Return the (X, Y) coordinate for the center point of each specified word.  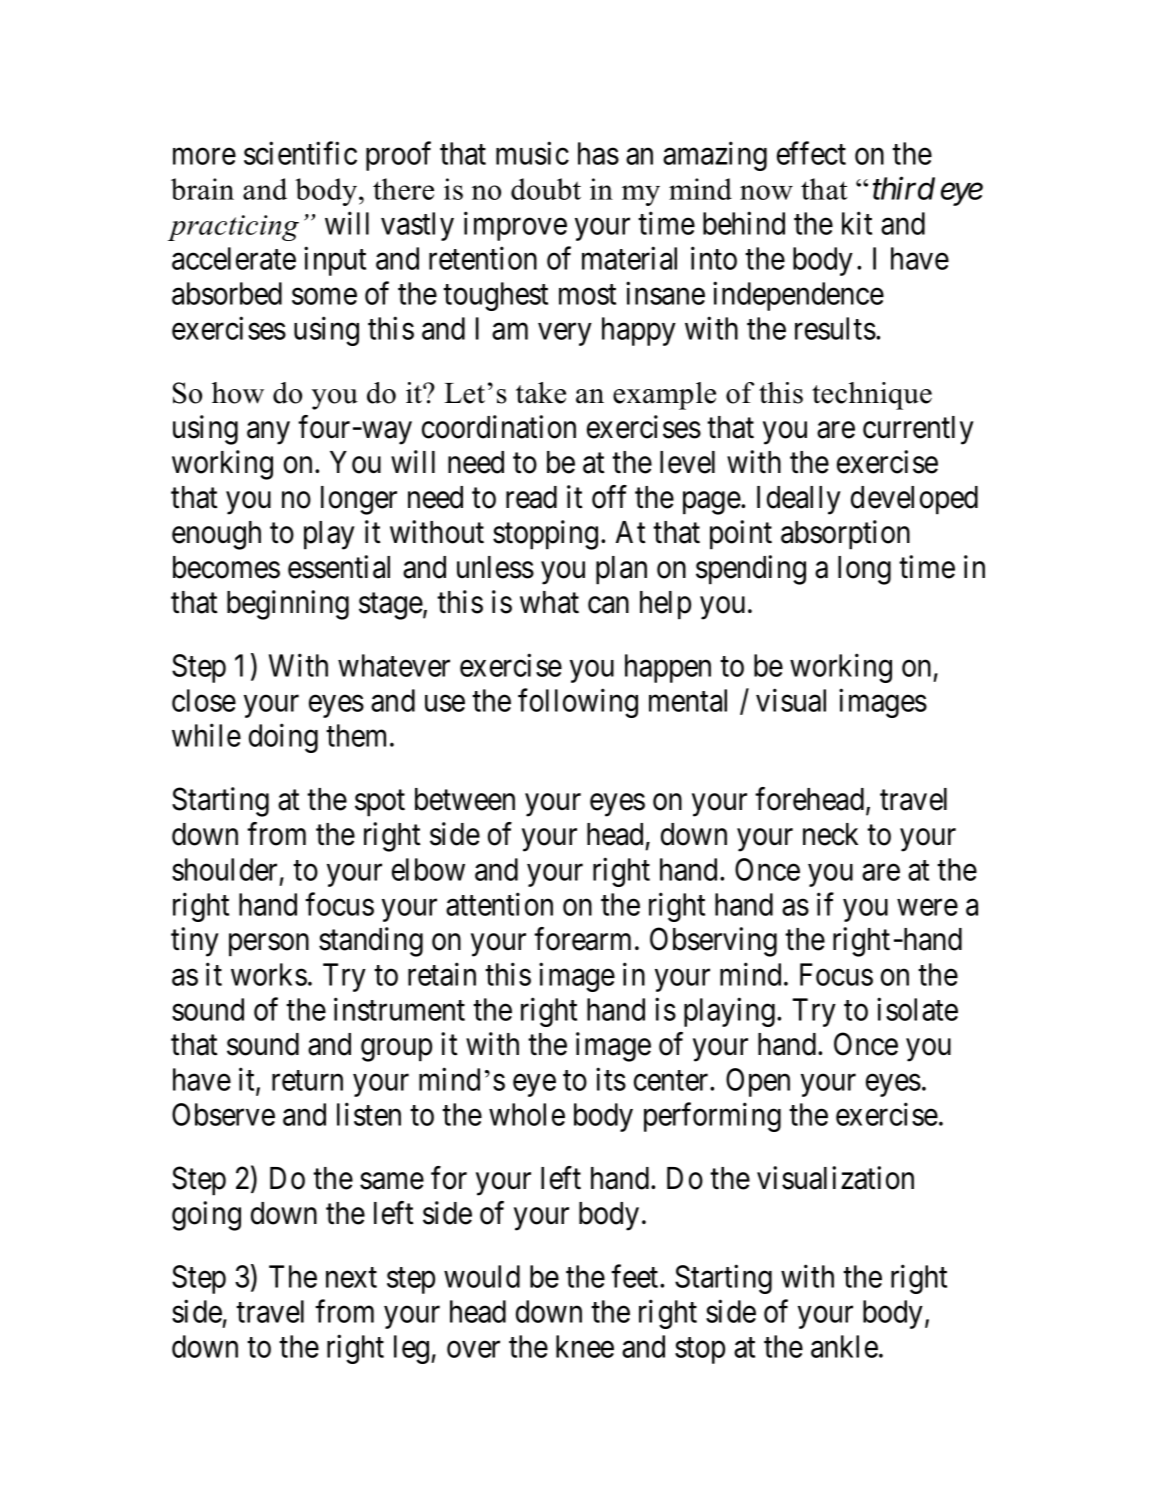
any (268, 433)
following (578, 703)
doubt (546, 189)
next (351, 1278)
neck (830, 834)
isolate (917, 1009)
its (611, 1079)
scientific (300, 153)
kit (857, 223)
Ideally (799, 500)
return (307, 1081)
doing (283, 738)
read (531, 497)
